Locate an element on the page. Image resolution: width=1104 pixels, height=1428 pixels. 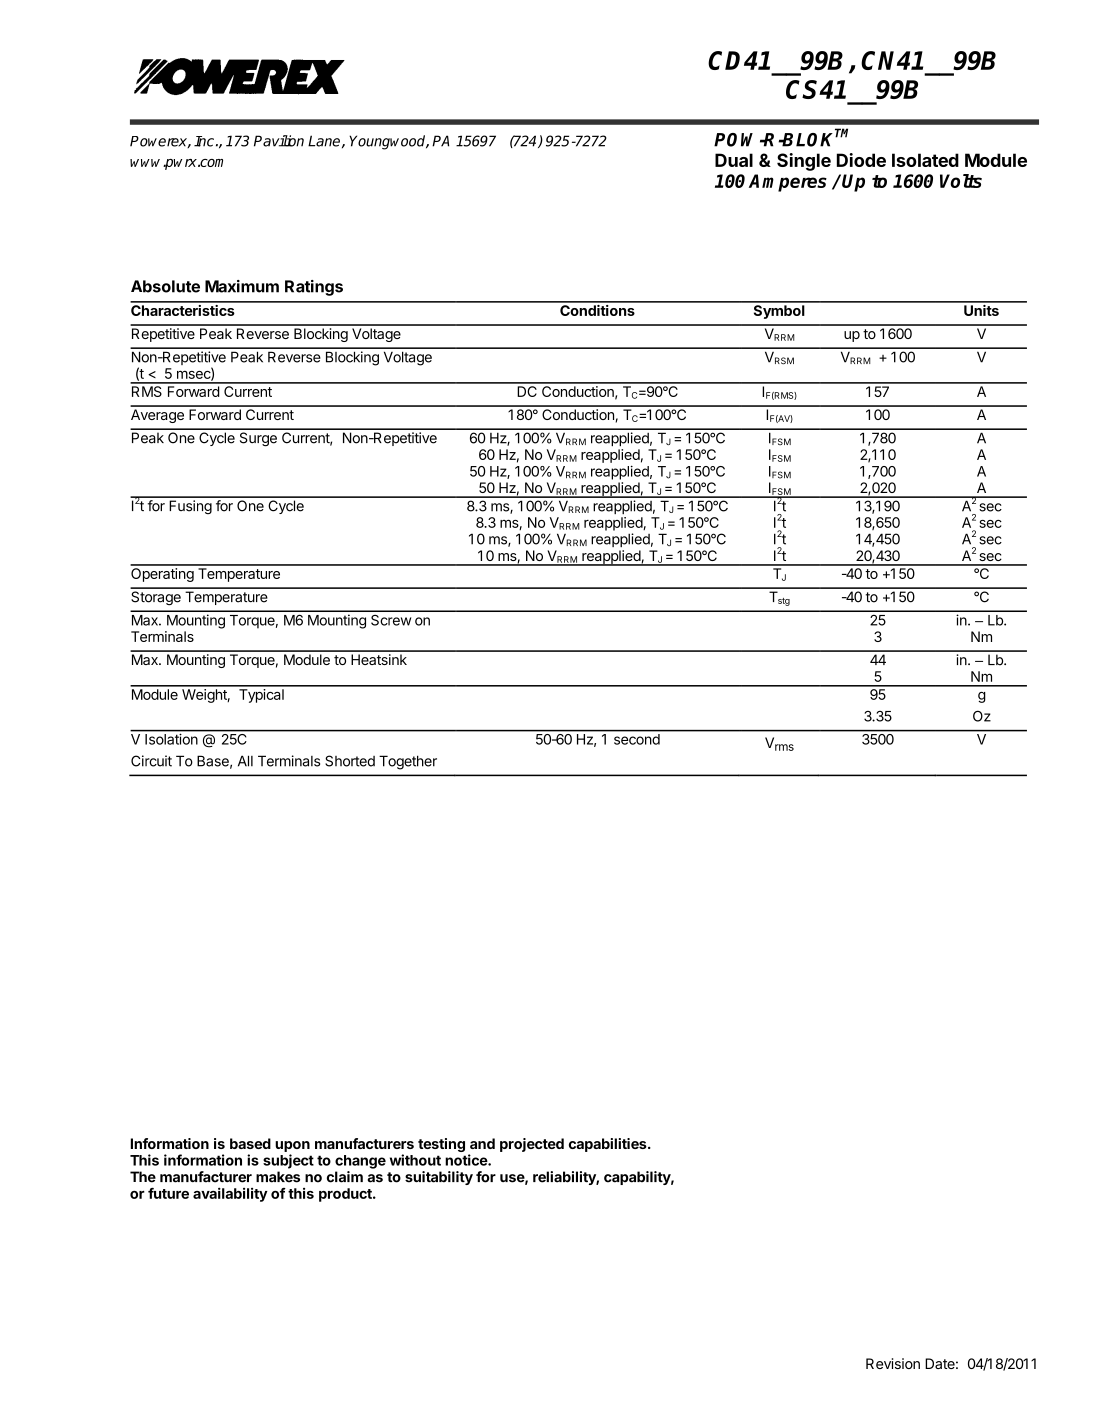
Together is located at coordinates (408, 762).
